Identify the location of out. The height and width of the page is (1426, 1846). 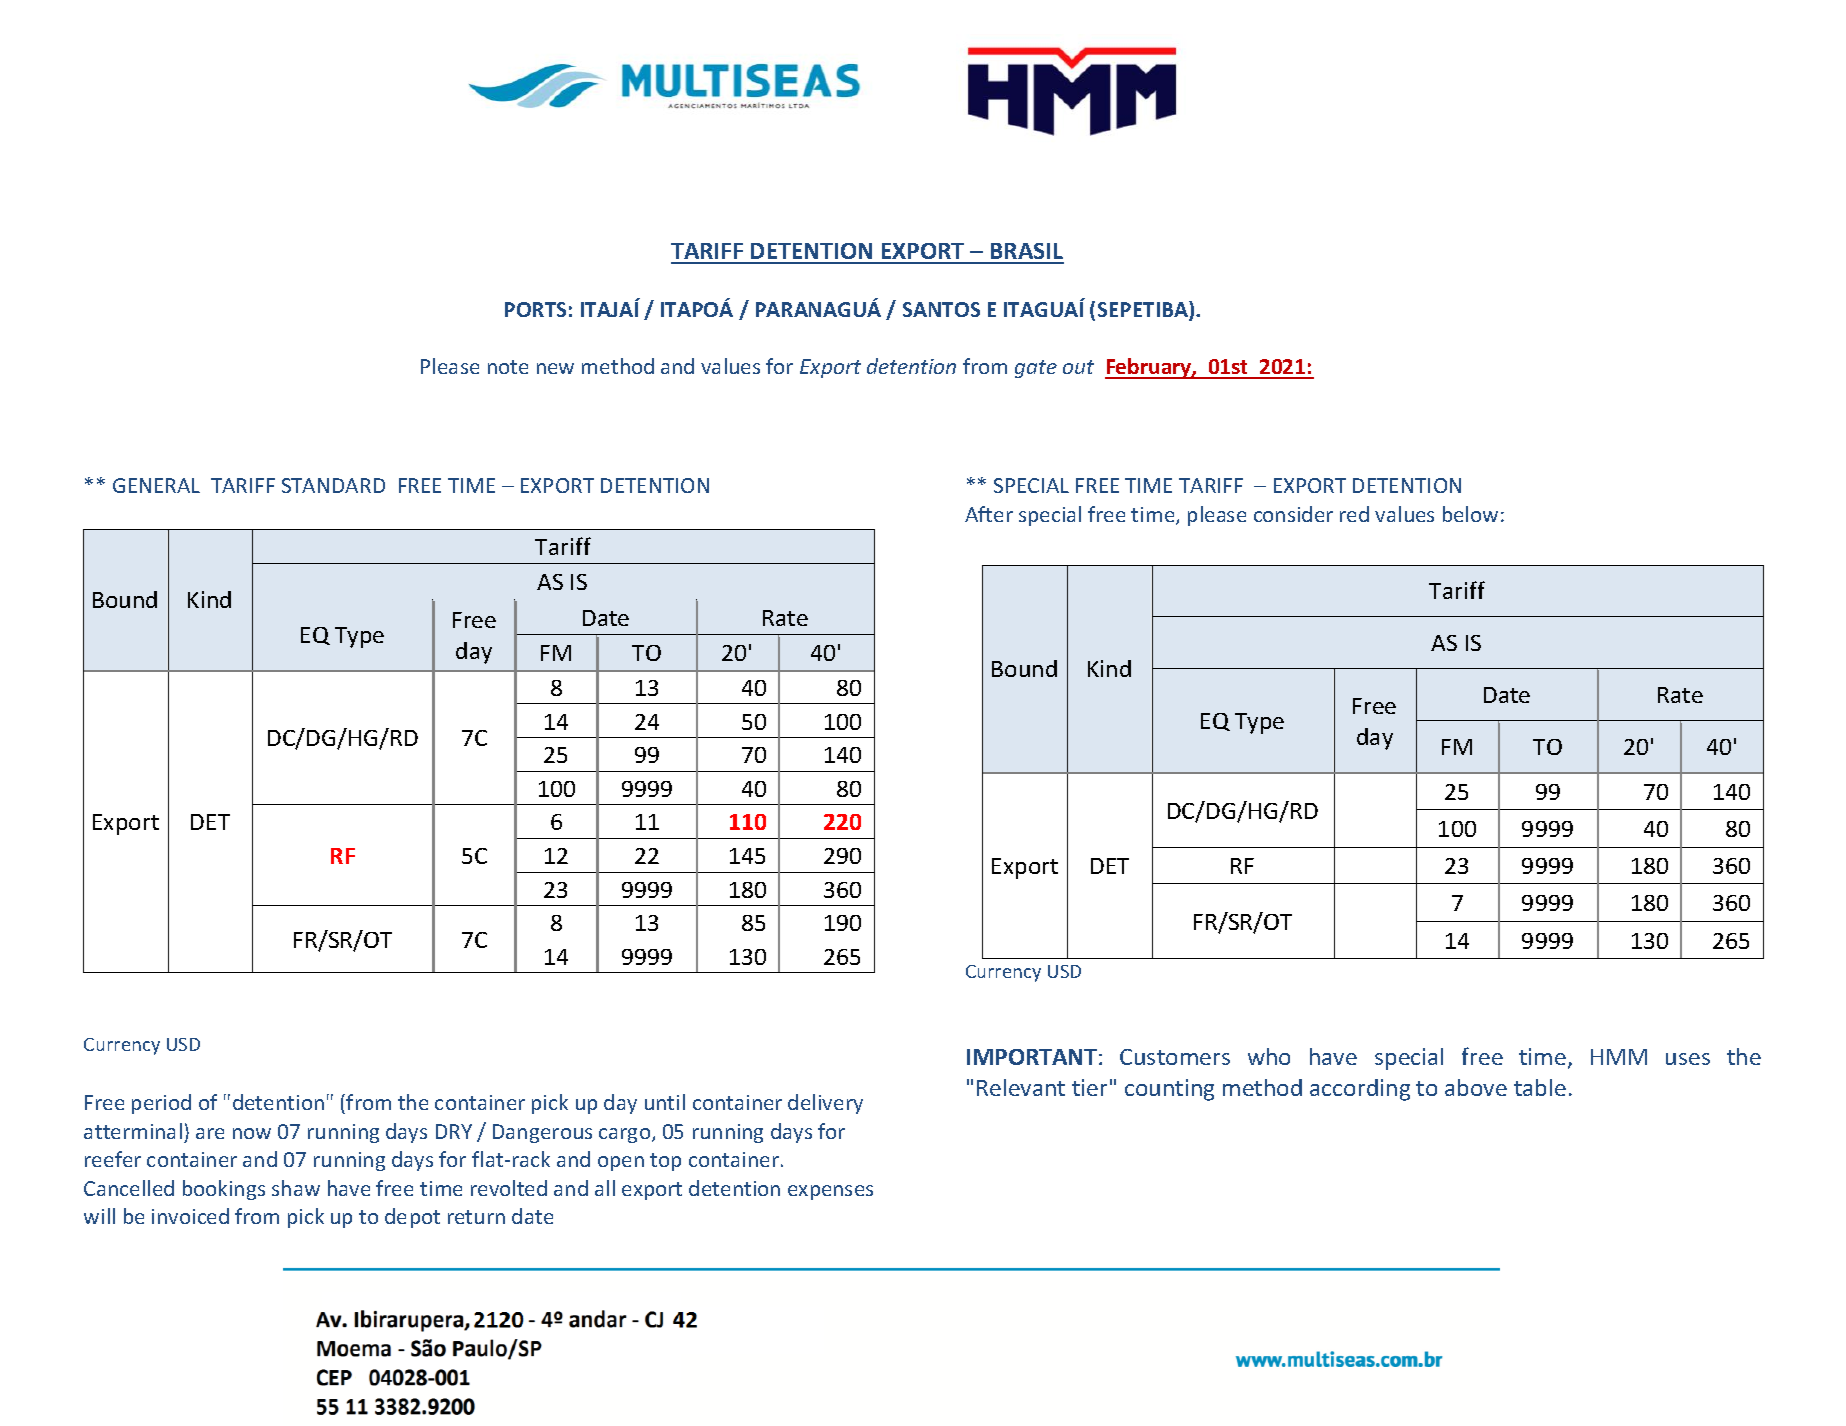
(1078, 367).
